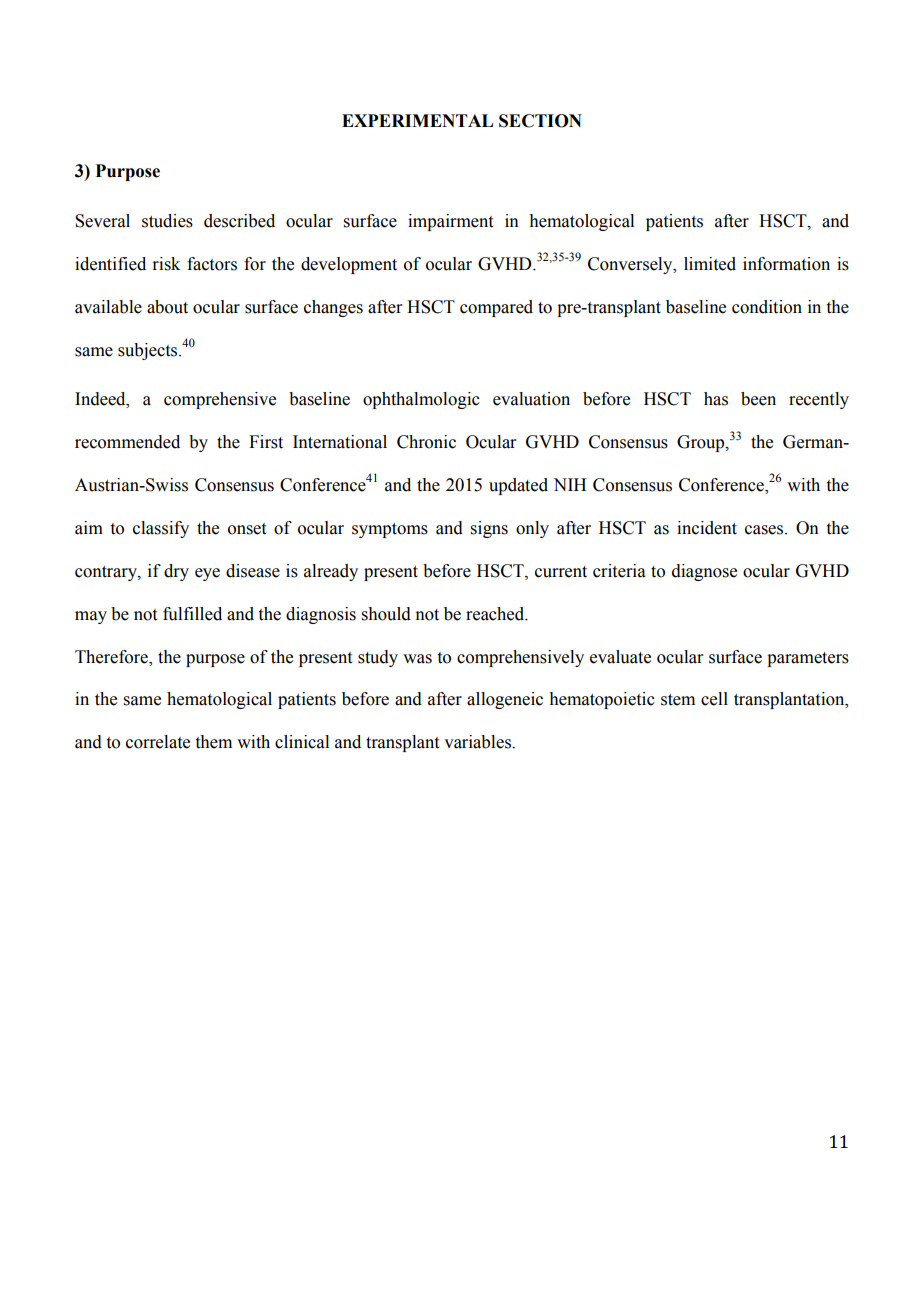 The image size is (924, 1308). I want to click on EXPERIMENTAL, so click(417, 120).
